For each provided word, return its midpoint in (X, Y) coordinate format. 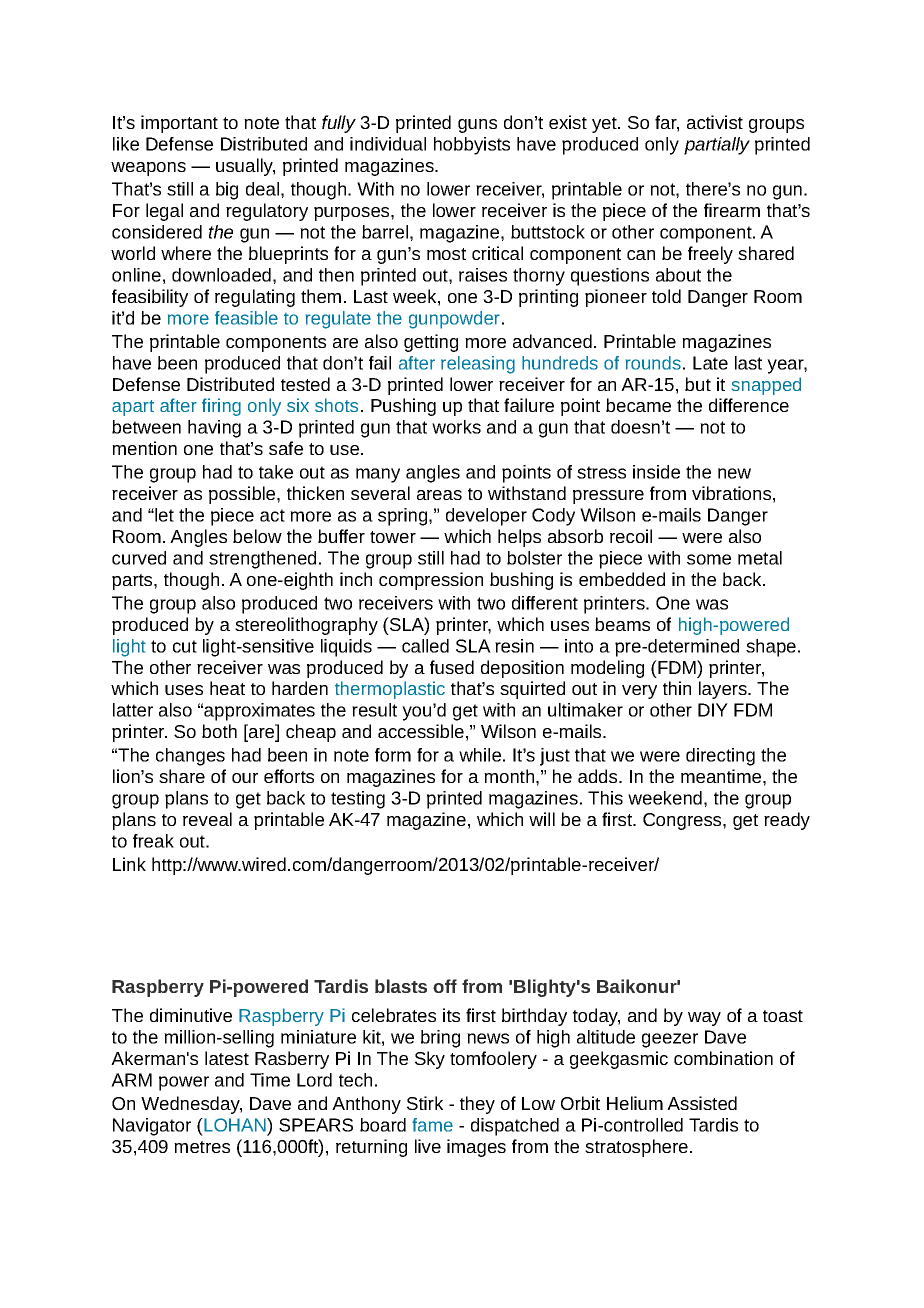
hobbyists (472, 146)
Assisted (702, 1103)
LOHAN (235, 1125)
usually (245, 167)
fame (432, 1125)
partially (717, 146)
